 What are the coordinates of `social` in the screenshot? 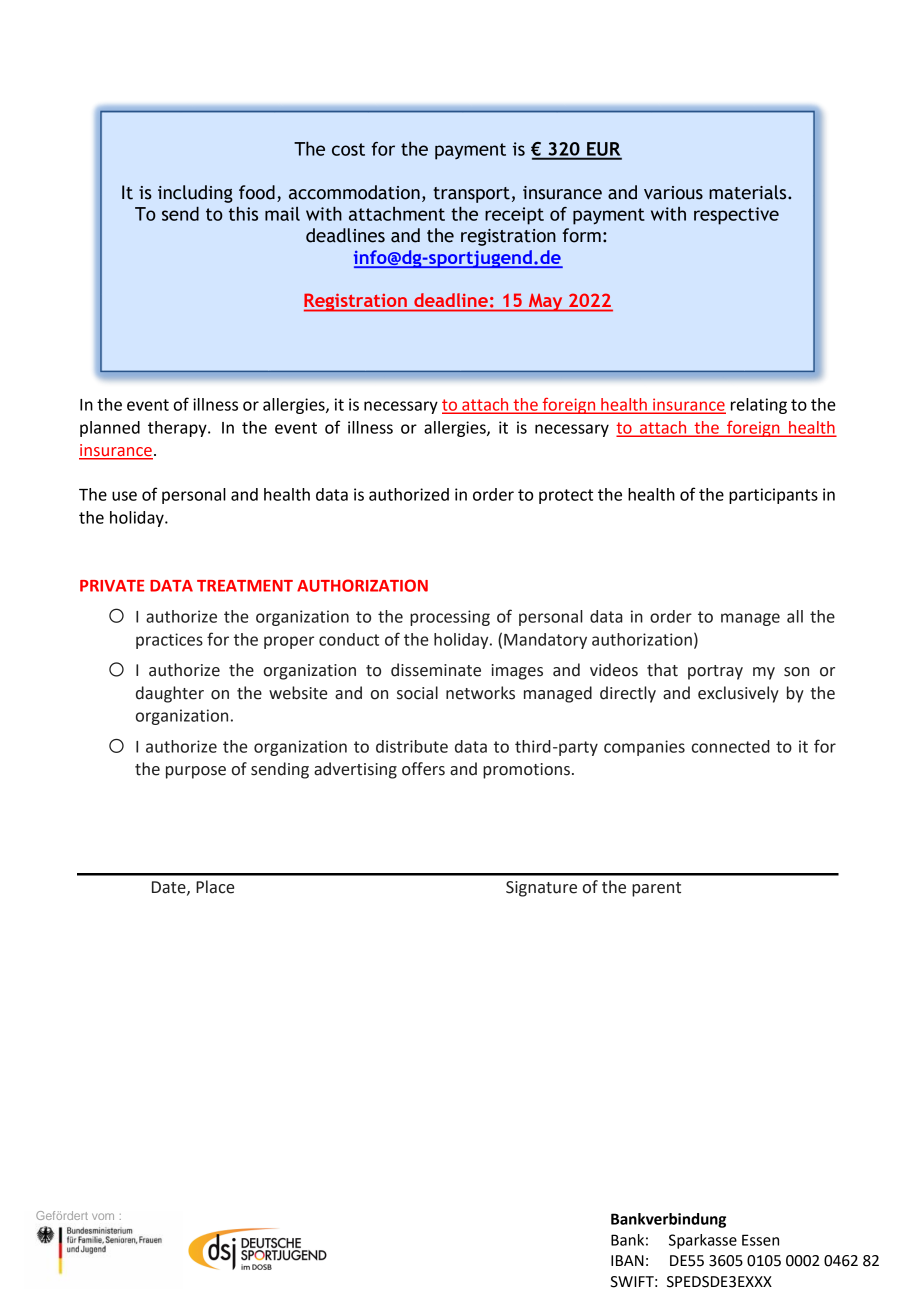 It's located at (417, 693).
